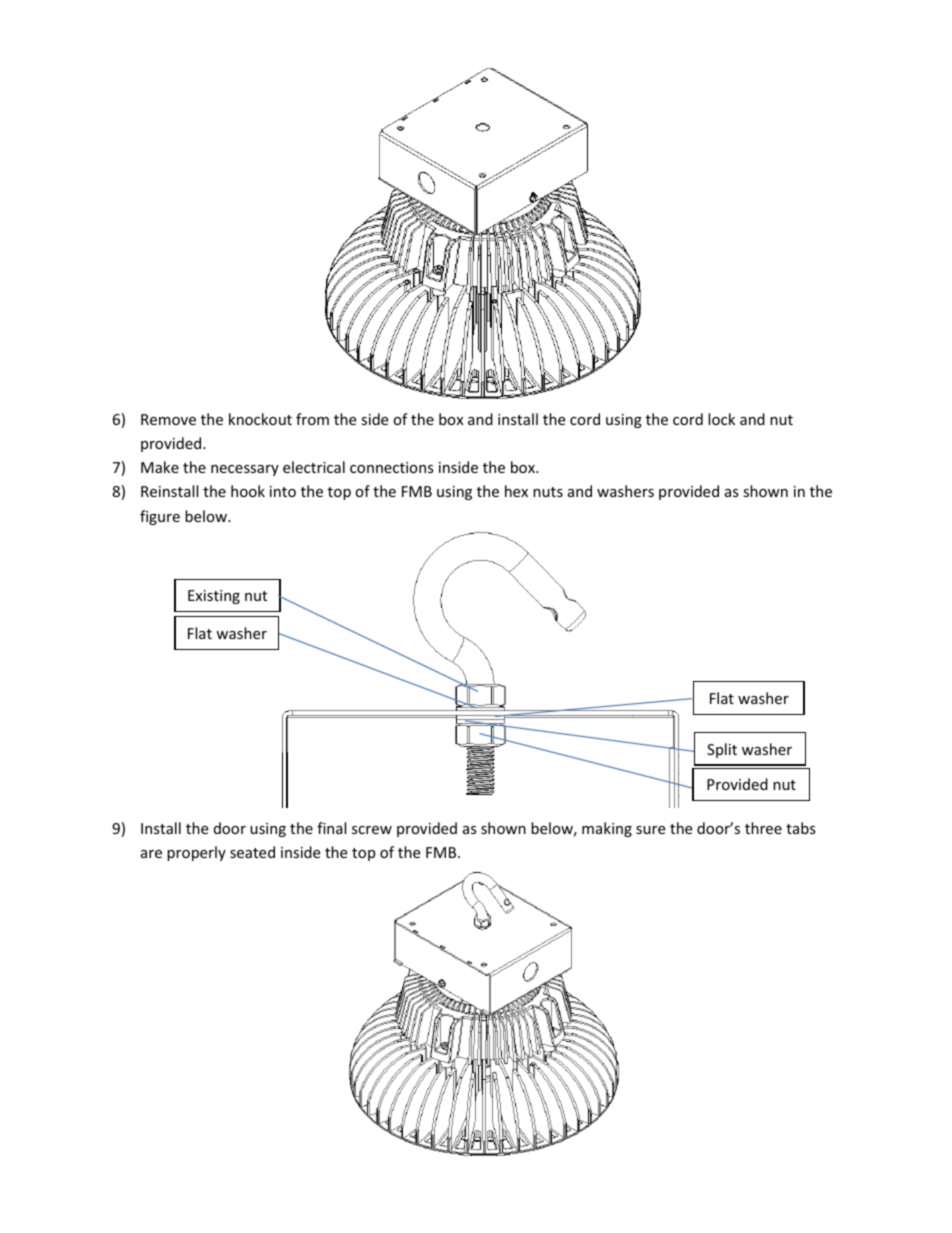 The width and height of the screenshot is (952, 1233). I want to click on final, so click(331, 828).
